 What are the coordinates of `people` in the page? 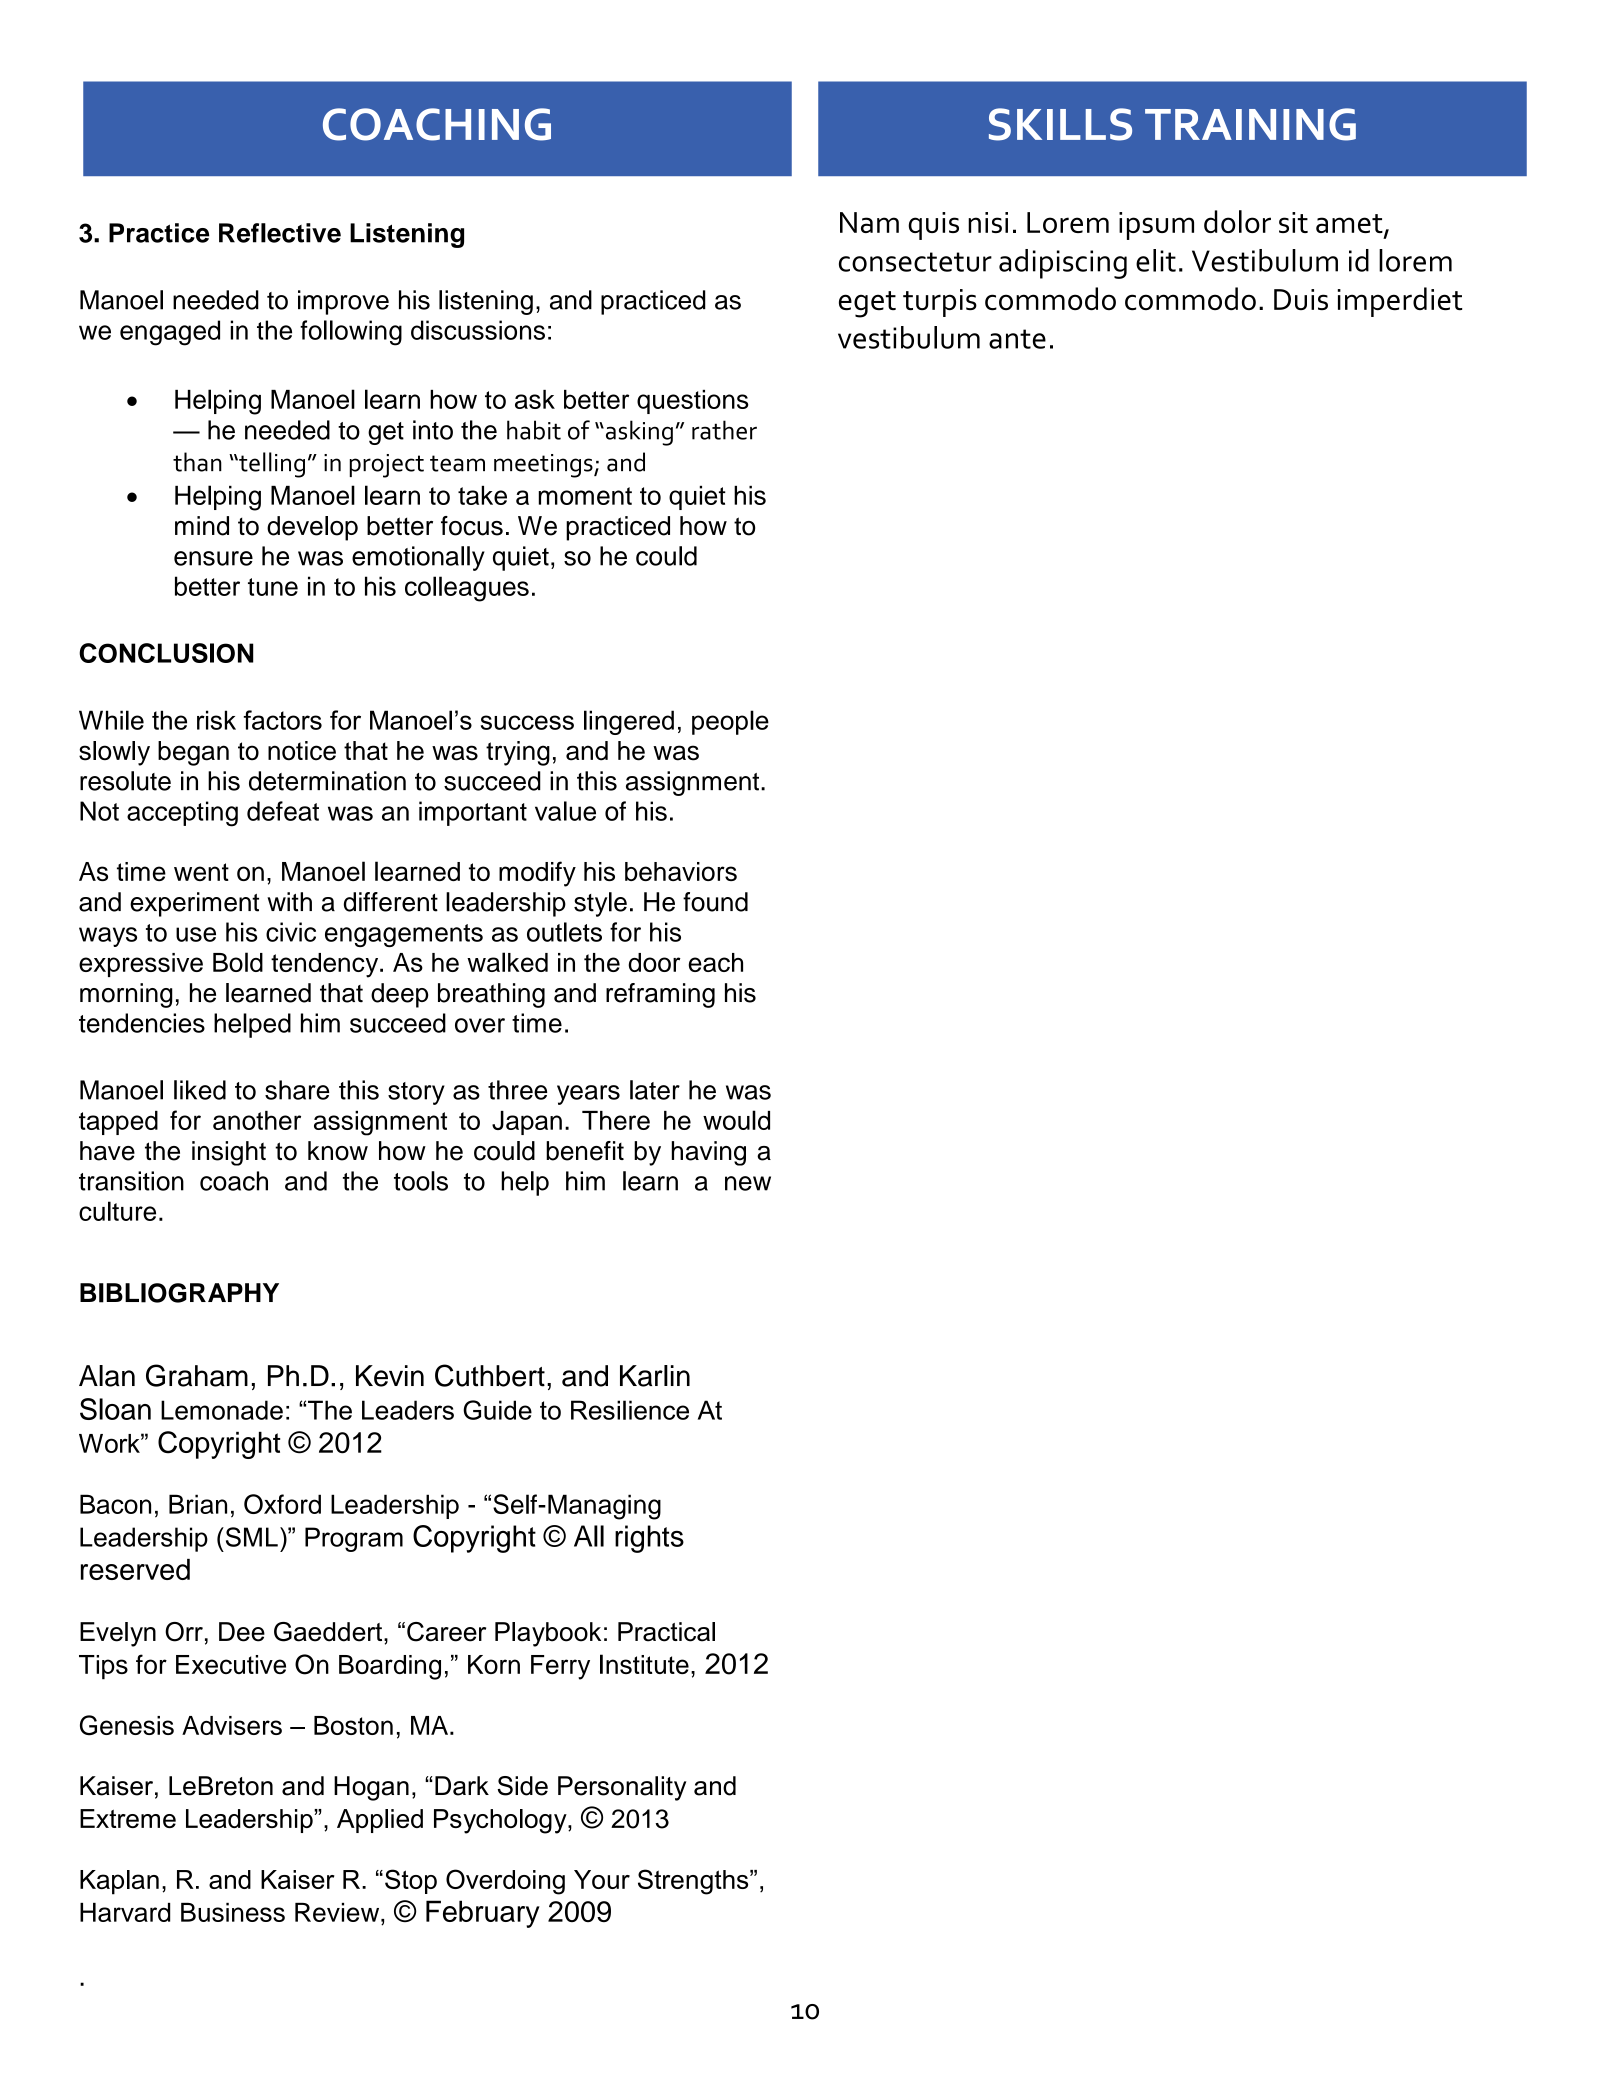 It's located at (730, 722).
